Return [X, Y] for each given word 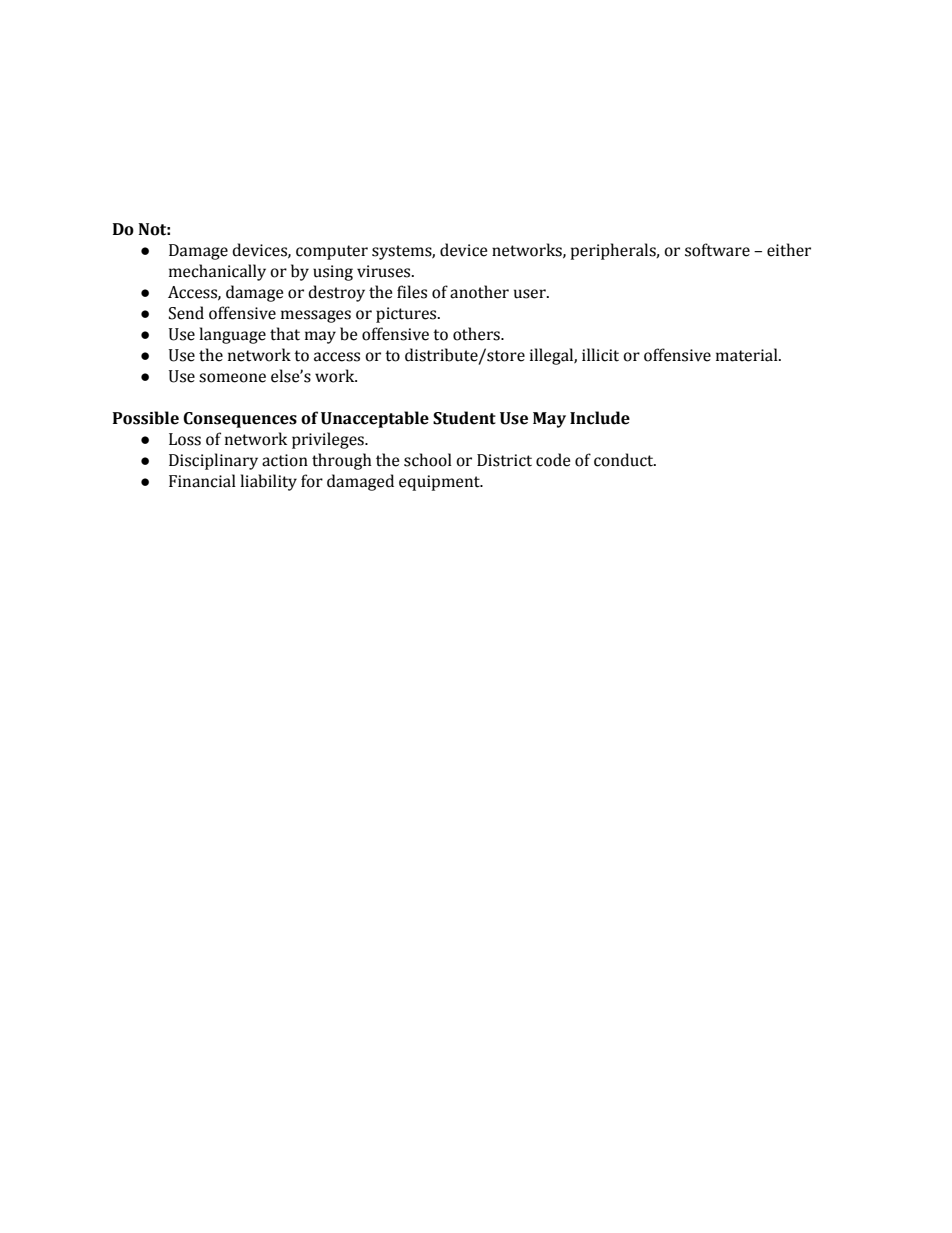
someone [232, 378]
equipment [440, 483]
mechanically [217, 272]
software [717, 250]
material [748, 355]
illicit [600, 355]
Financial [202, 481]
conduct [625, 460]
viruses [385, 271]
